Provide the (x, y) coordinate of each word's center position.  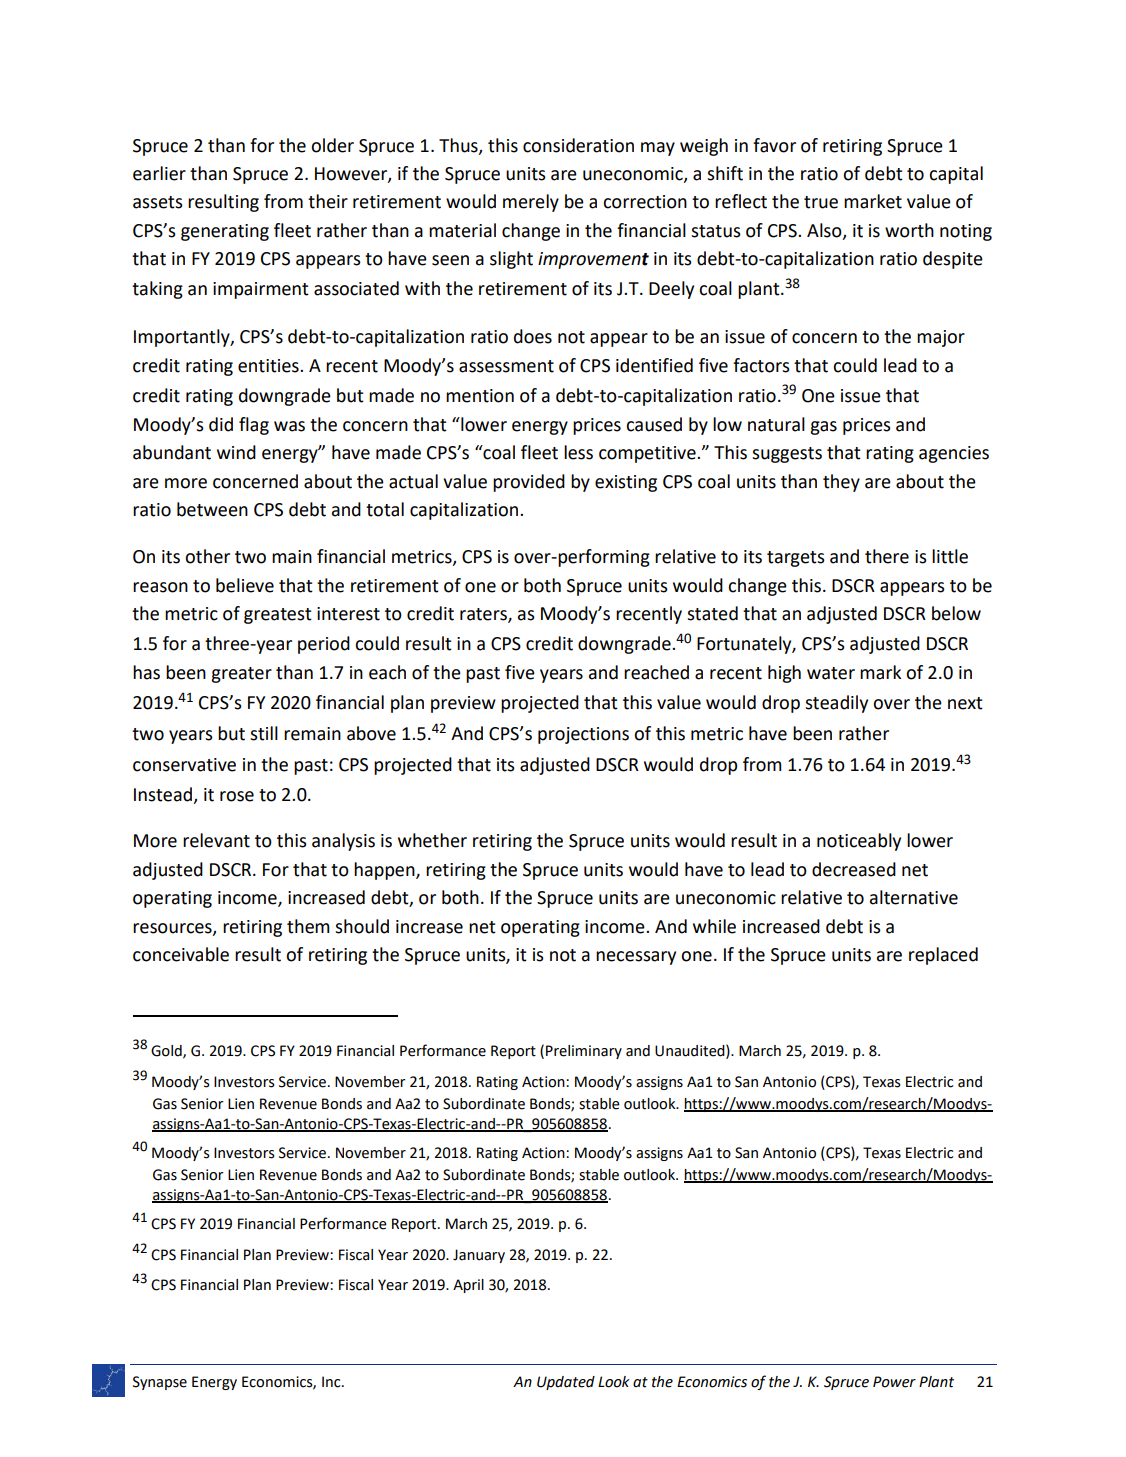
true (821, 202)
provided (529, 483)
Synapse (160, 1383)
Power (894, 1382)
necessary (636, 958)
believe (245, 585)
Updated (566, 1383)
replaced (943, 956)
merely (531, 203)
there (887, 556)
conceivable (181, 954)
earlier (159, 173)
